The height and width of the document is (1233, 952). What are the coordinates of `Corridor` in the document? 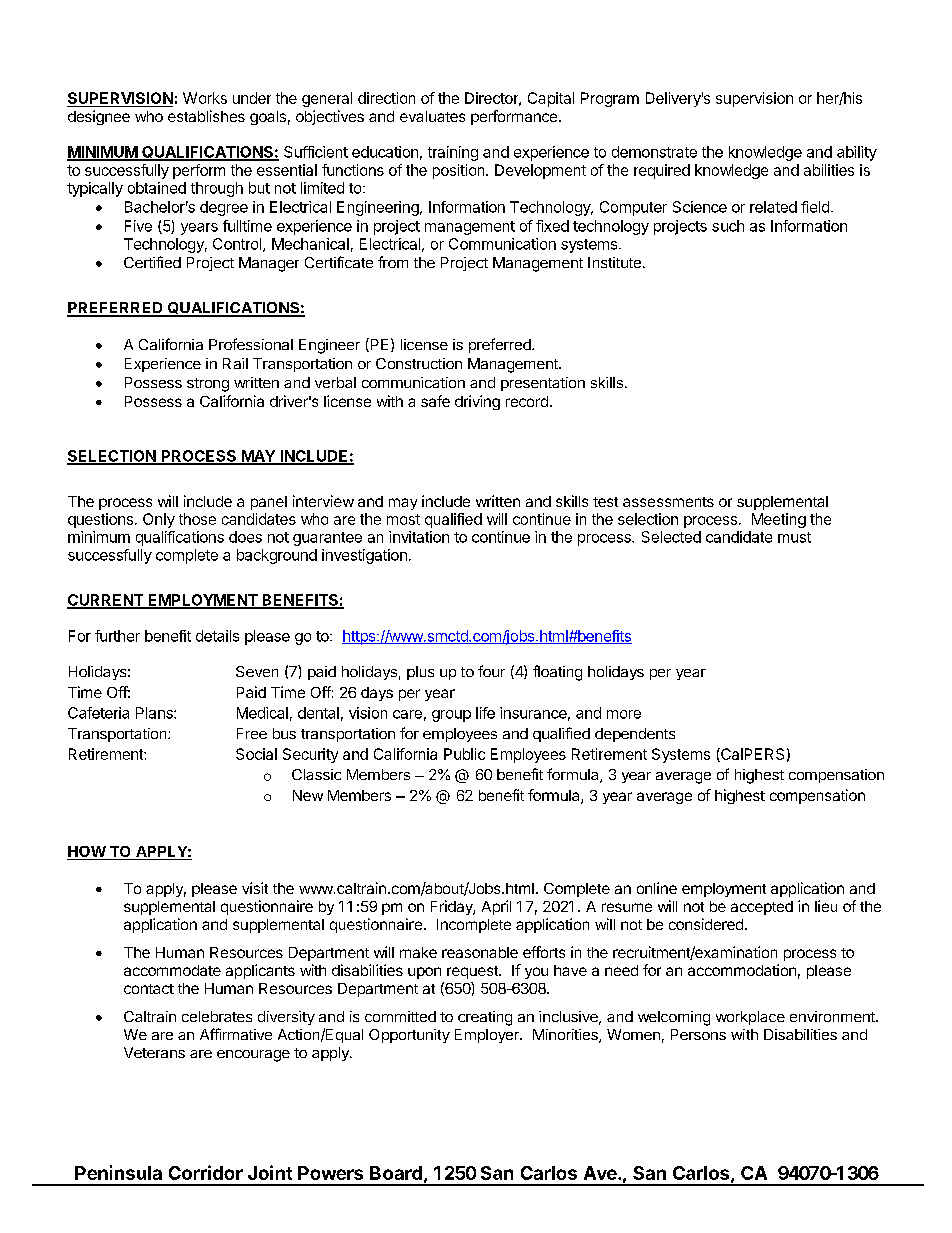 It's located at (206, 1172).
